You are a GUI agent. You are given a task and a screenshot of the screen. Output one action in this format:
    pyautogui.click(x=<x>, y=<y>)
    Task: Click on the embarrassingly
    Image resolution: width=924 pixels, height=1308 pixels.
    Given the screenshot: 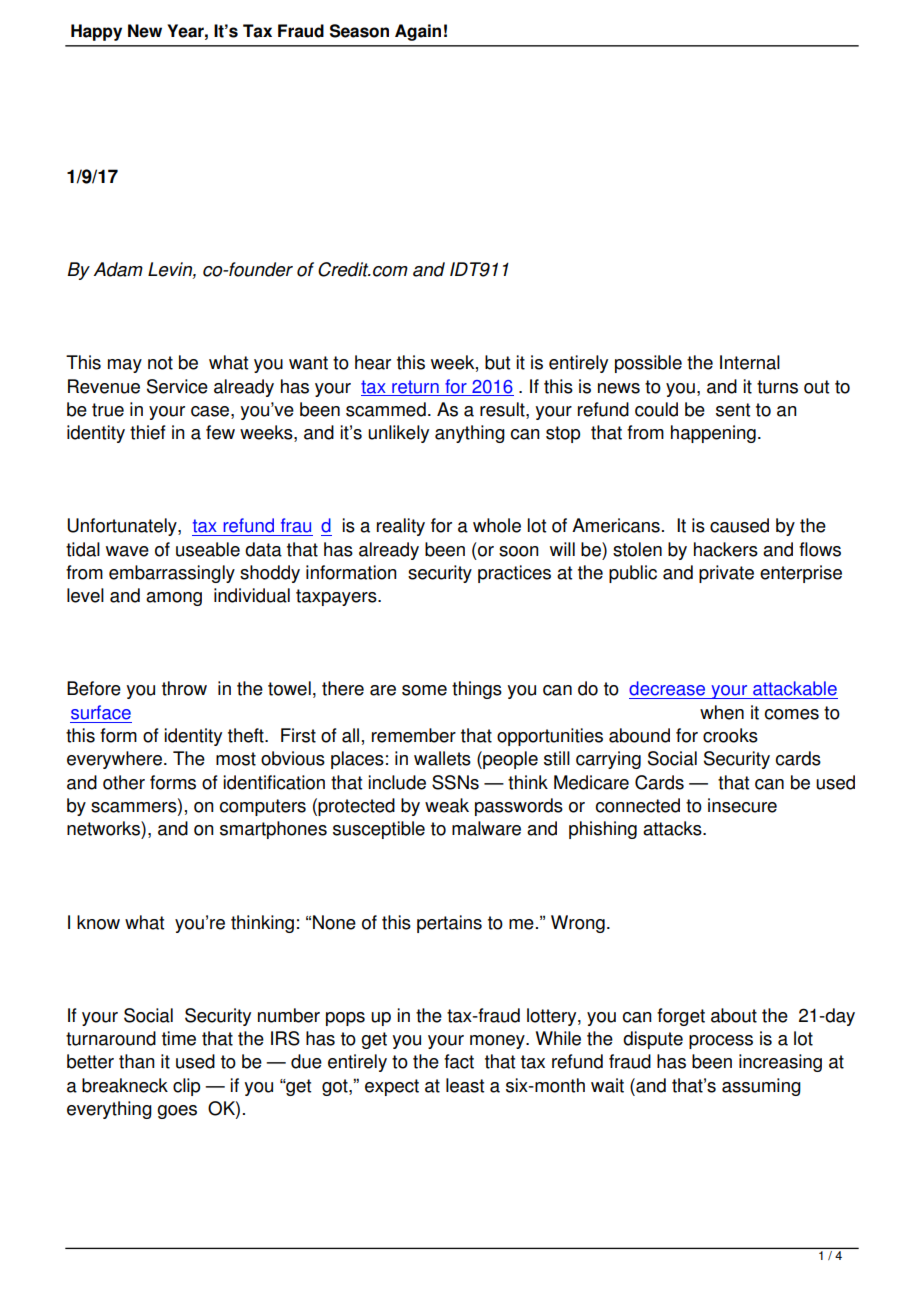 What is the action you would take?
    pyautogui.click(x=172, y=574)
